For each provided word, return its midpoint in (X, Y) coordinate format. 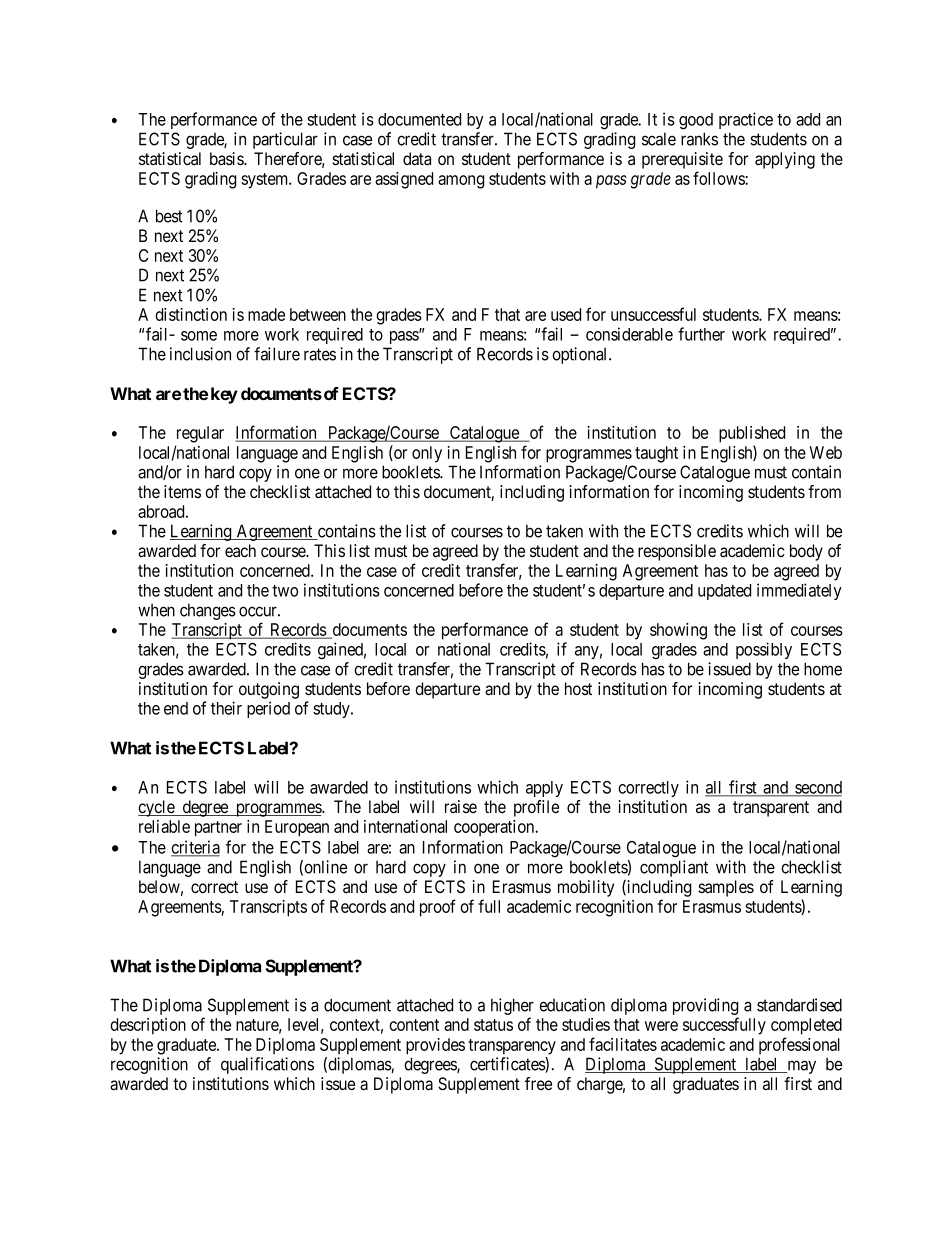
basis (227, 159)
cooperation (495, 828)
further (701, 334)
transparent (771, 809)
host (578, 688)
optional (581, 355)
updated (724, 592)
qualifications (267, 1065)
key (224, 395)
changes (208, 611)
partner (218, 829)
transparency (512, 1047)
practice (746, 120)
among (461, 182)
